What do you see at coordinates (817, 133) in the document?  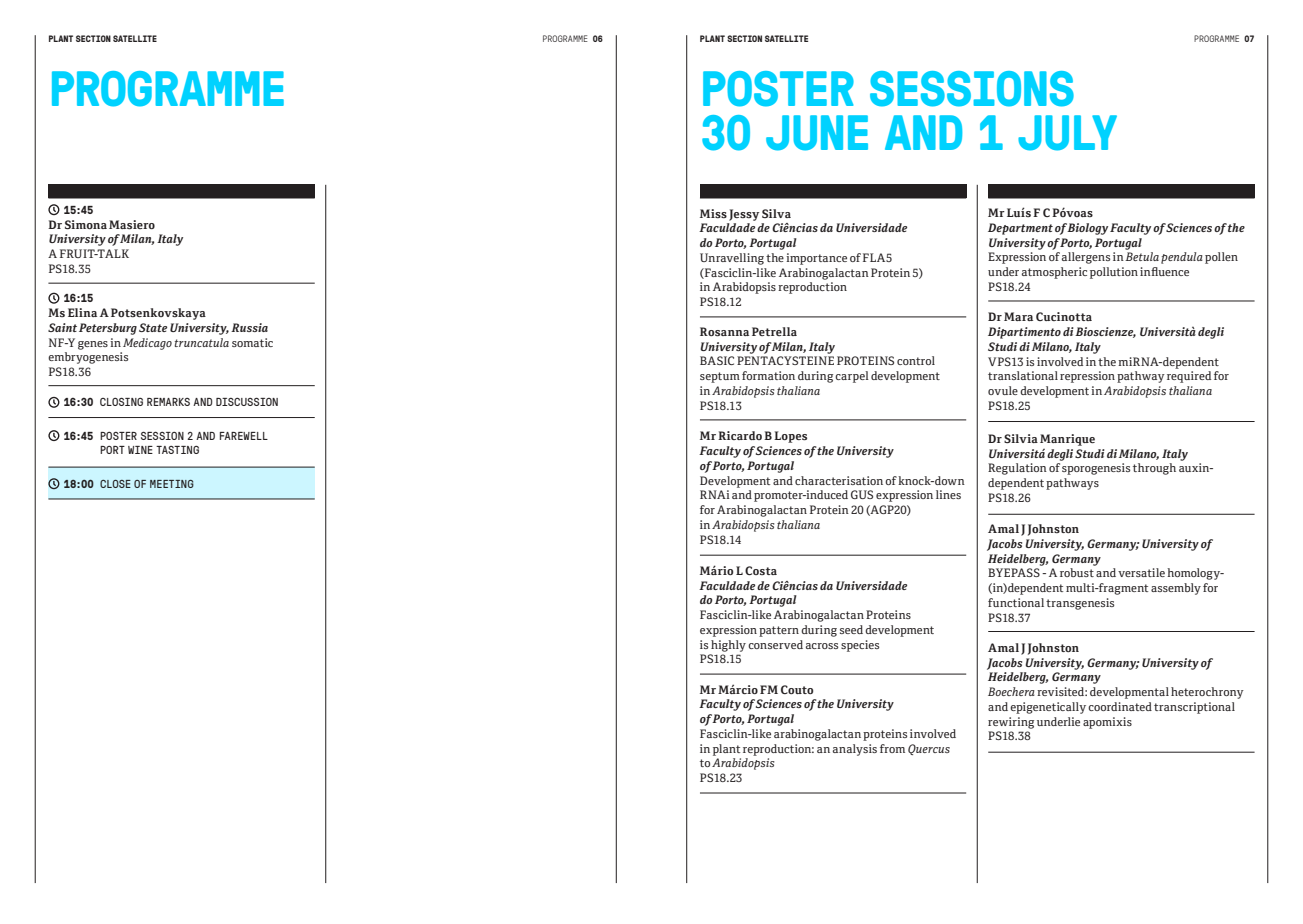 I see `JUNE` at bounding box center [817, 133].
